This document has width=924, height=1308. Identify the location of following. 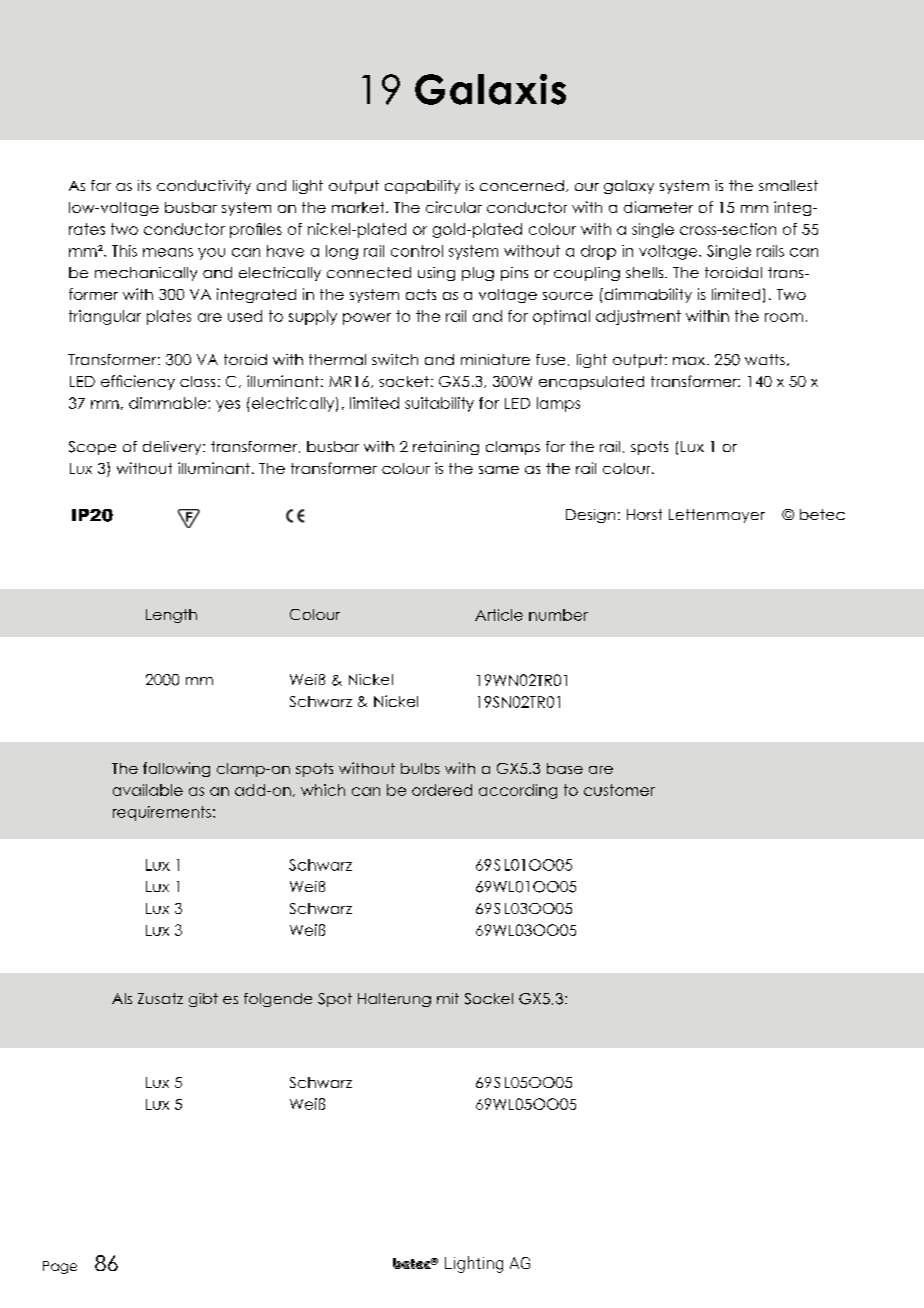
(176, 769).
